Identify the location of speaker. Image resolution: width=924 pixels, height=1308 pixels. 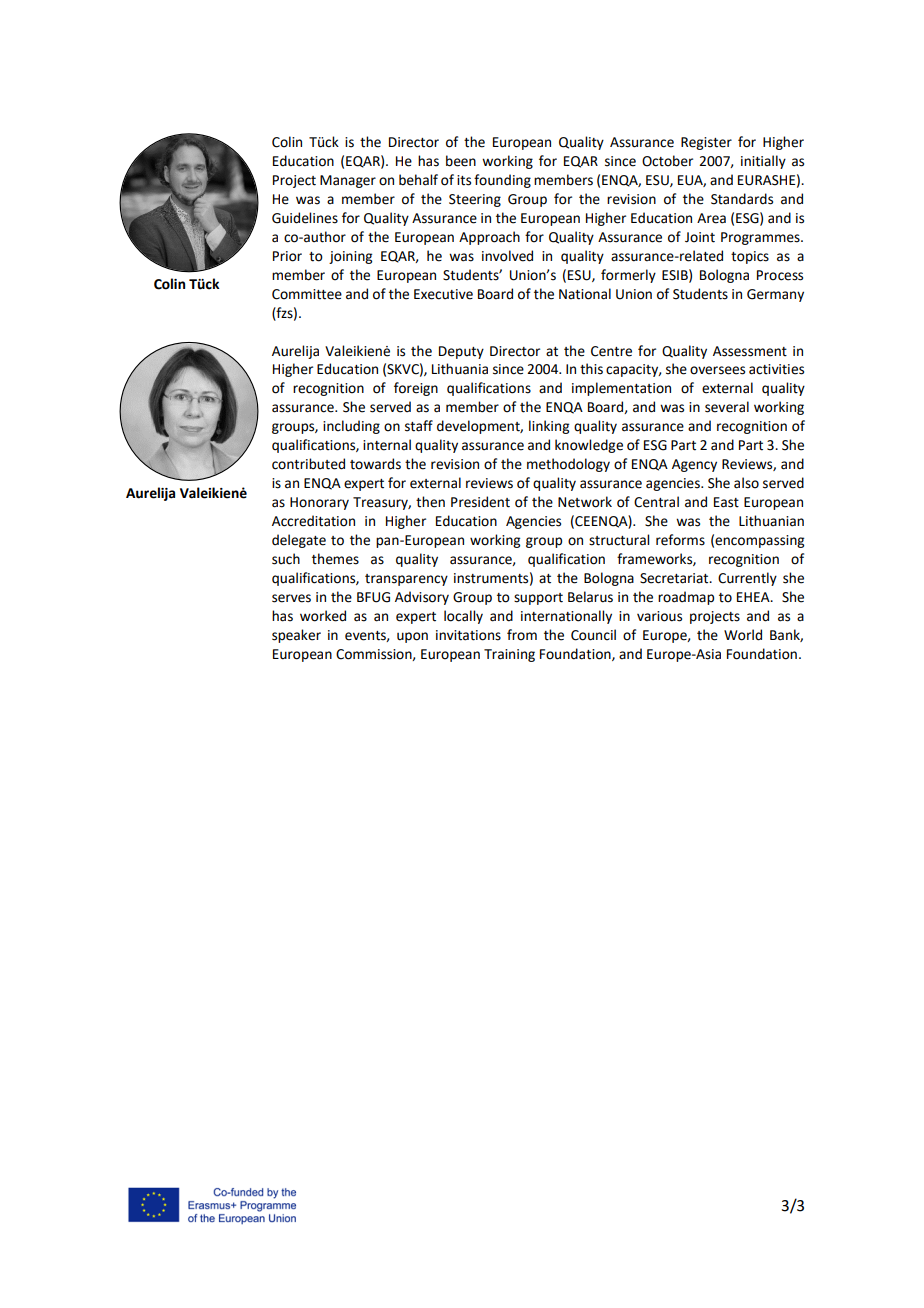
(296, 636).
